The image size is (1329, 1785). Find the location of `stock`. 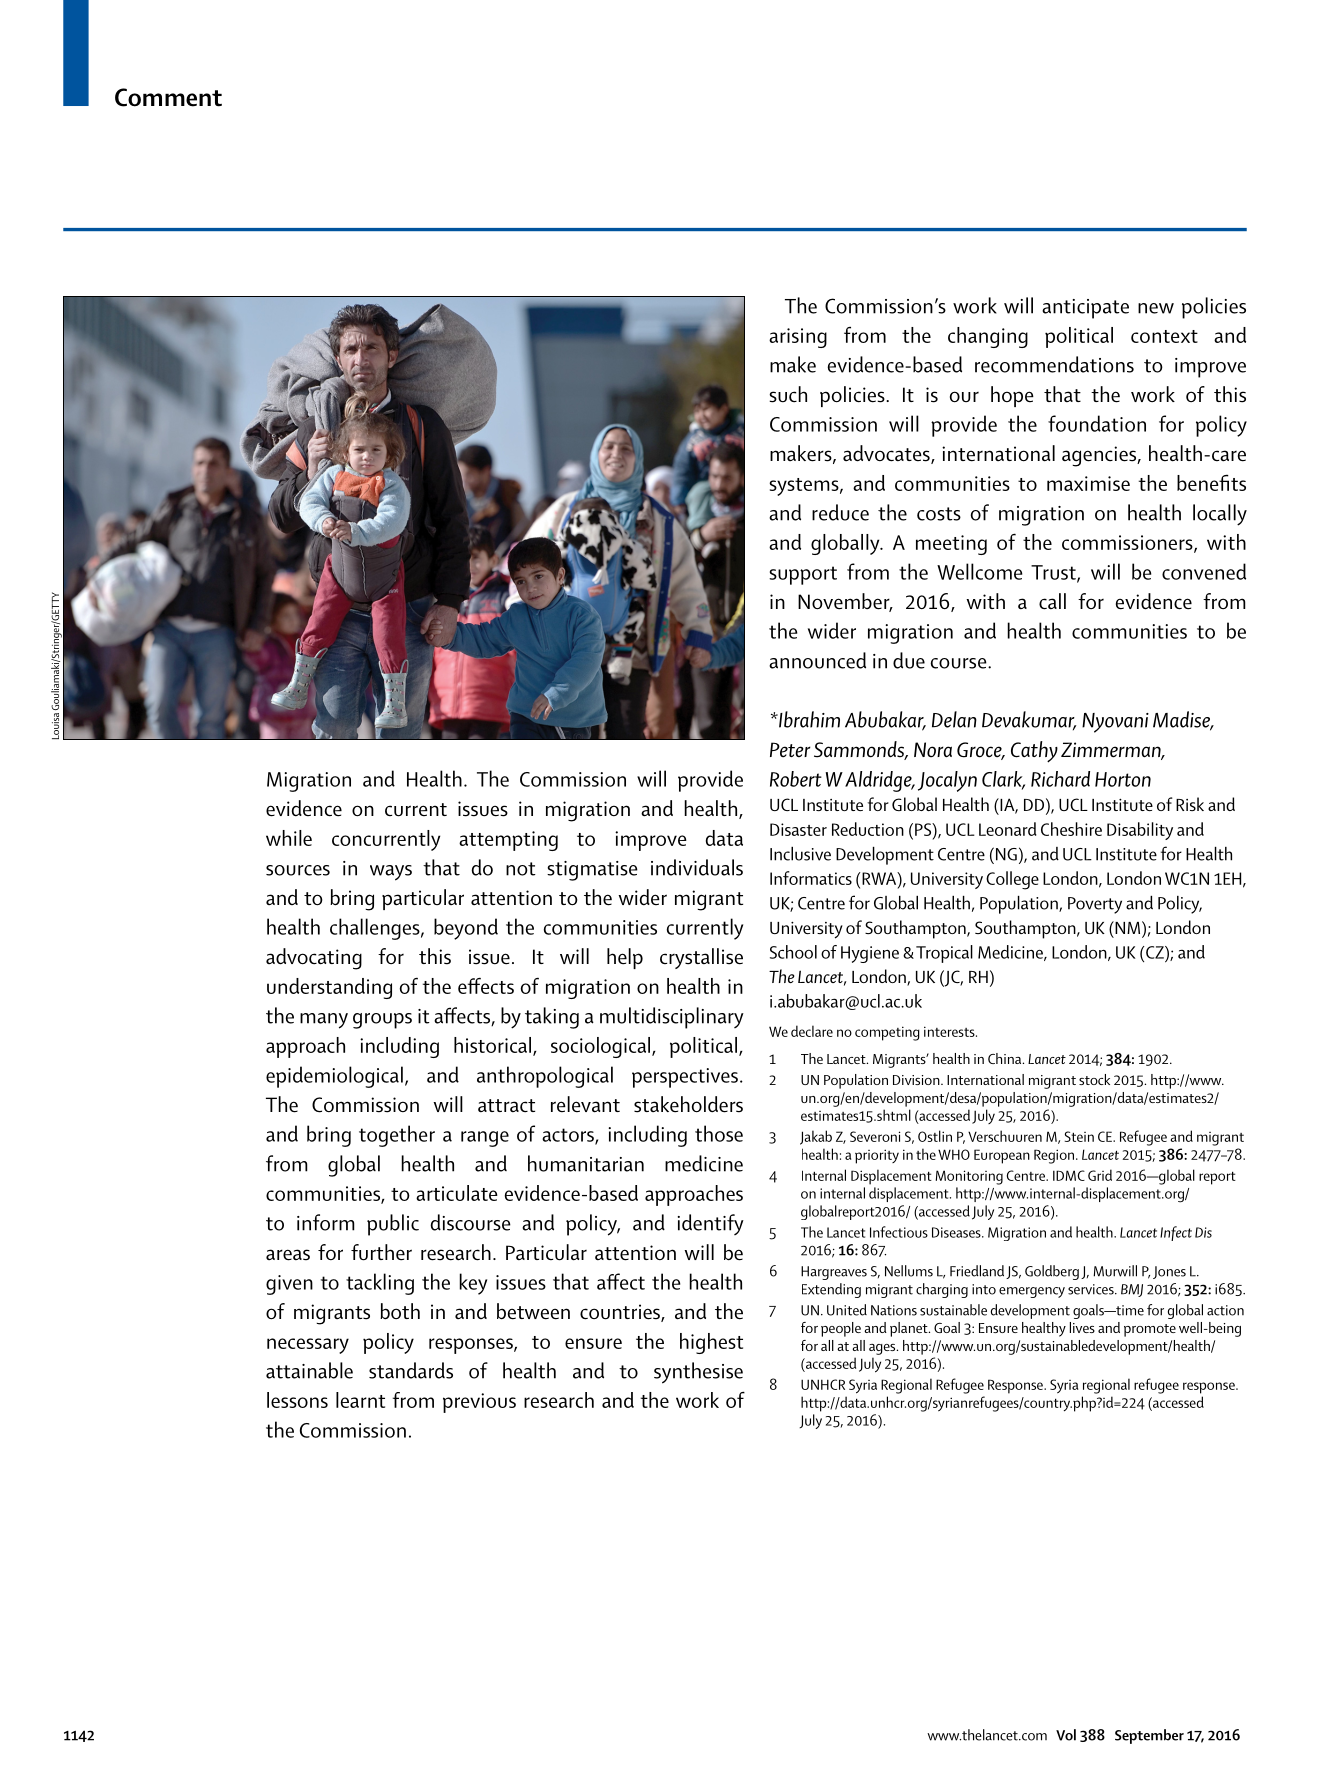

stock is located at coordinates (1094, 1079).
